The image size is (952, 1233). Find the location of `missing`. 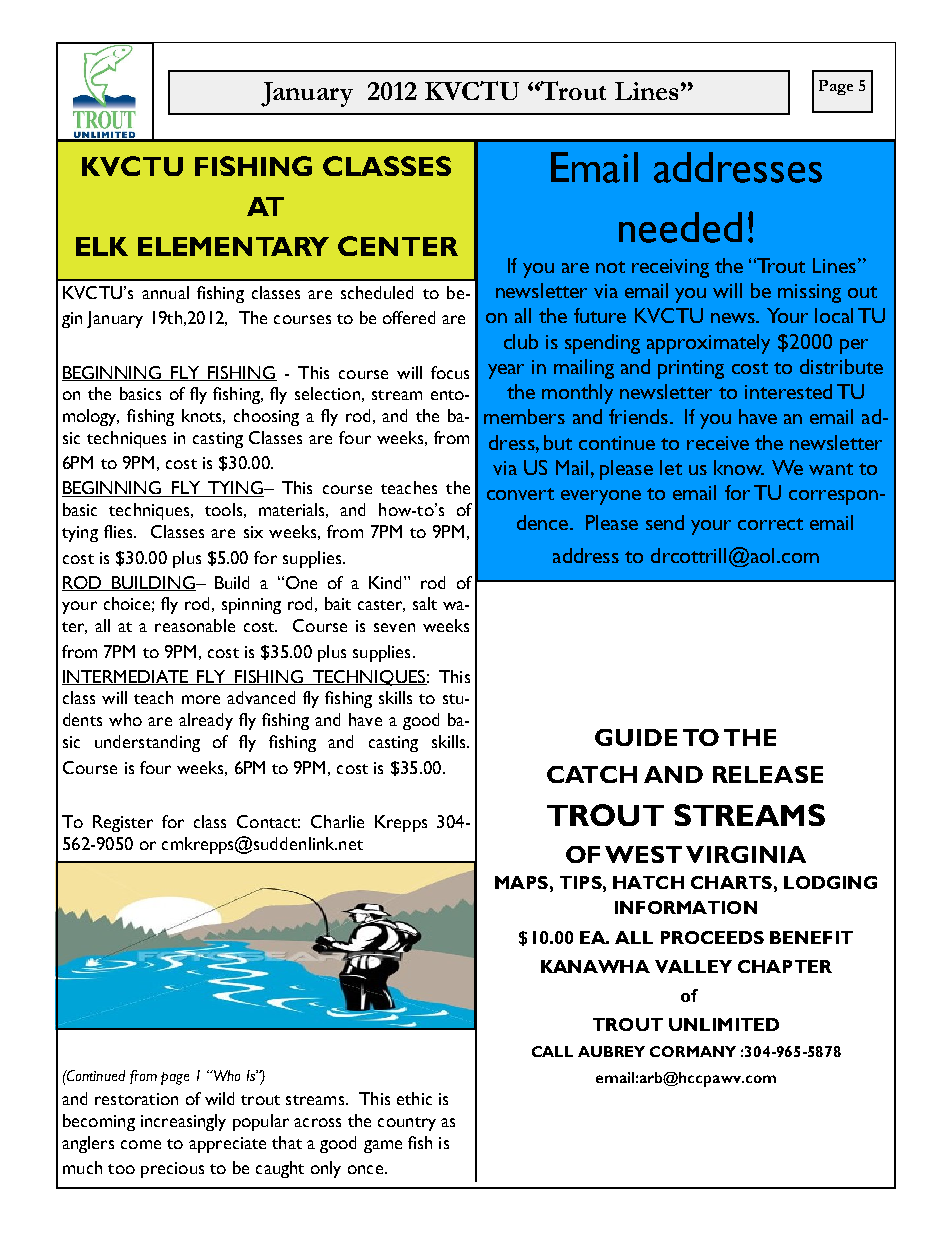

missing is located at coordinates (809, 293).
